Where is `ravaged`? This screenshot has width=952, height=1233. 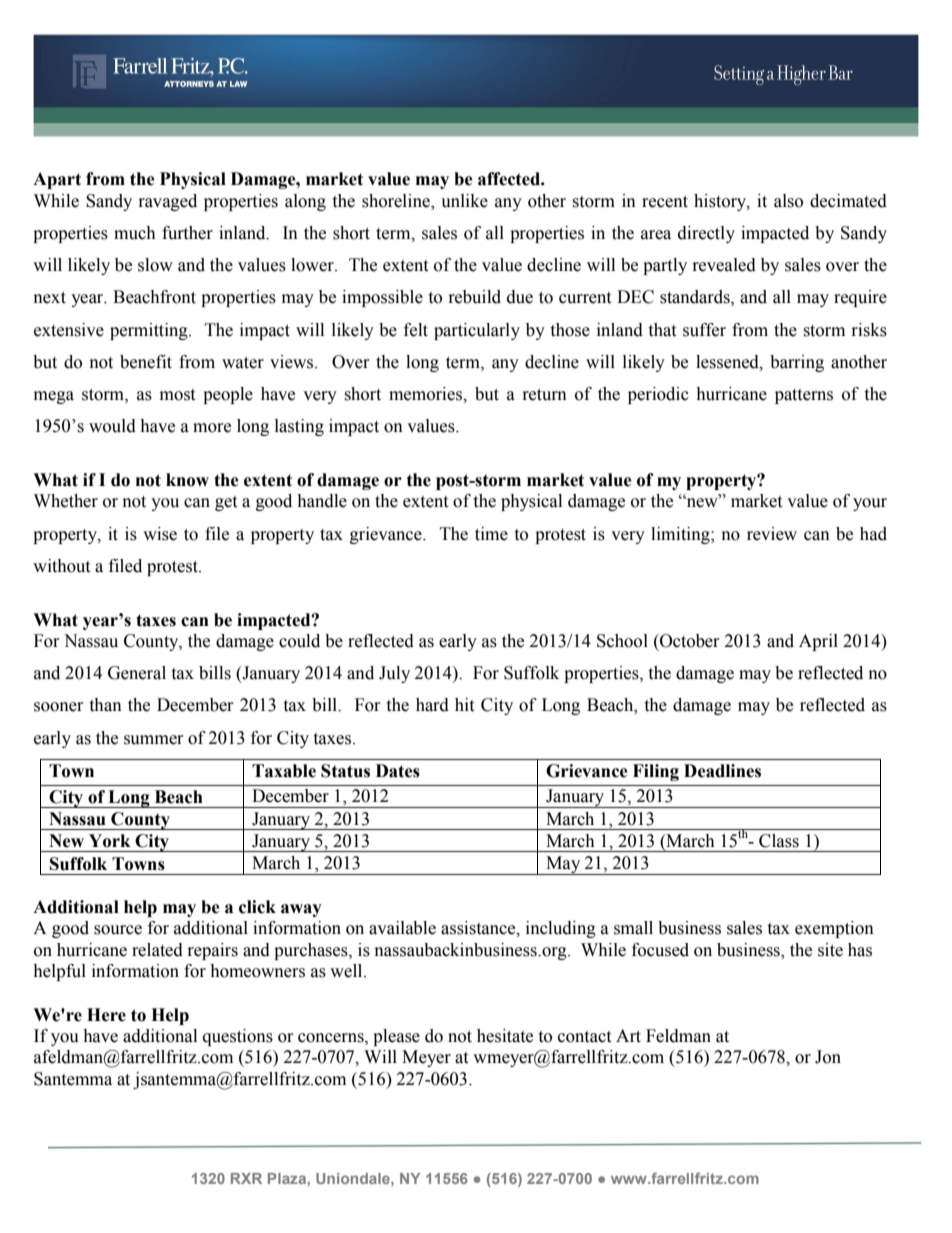 ravaged is located at coordinates (168, 202).
